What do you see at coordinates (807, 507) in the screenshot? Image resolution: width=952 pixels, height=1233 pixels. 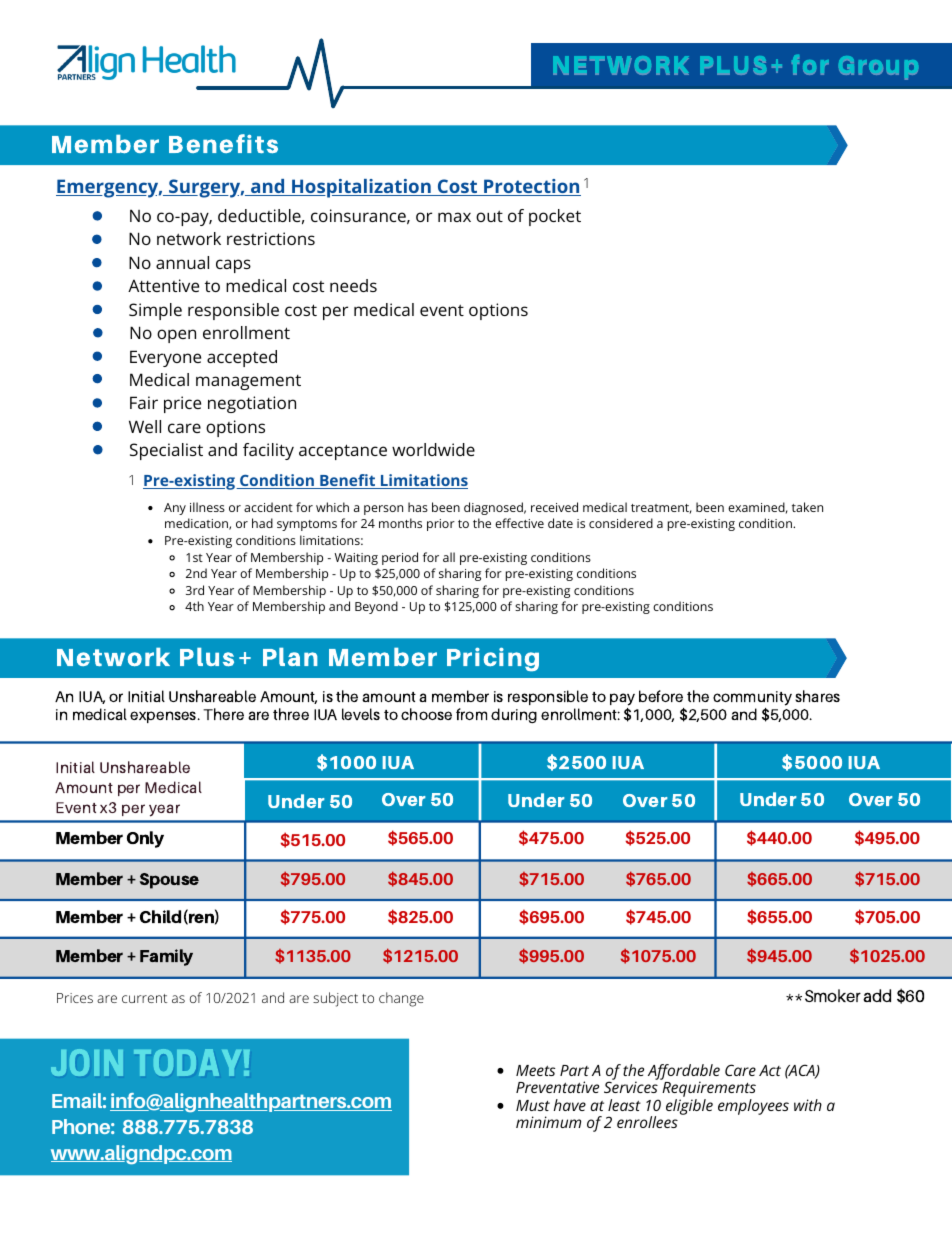 I see `taken` at bounding box center [807, 507].
